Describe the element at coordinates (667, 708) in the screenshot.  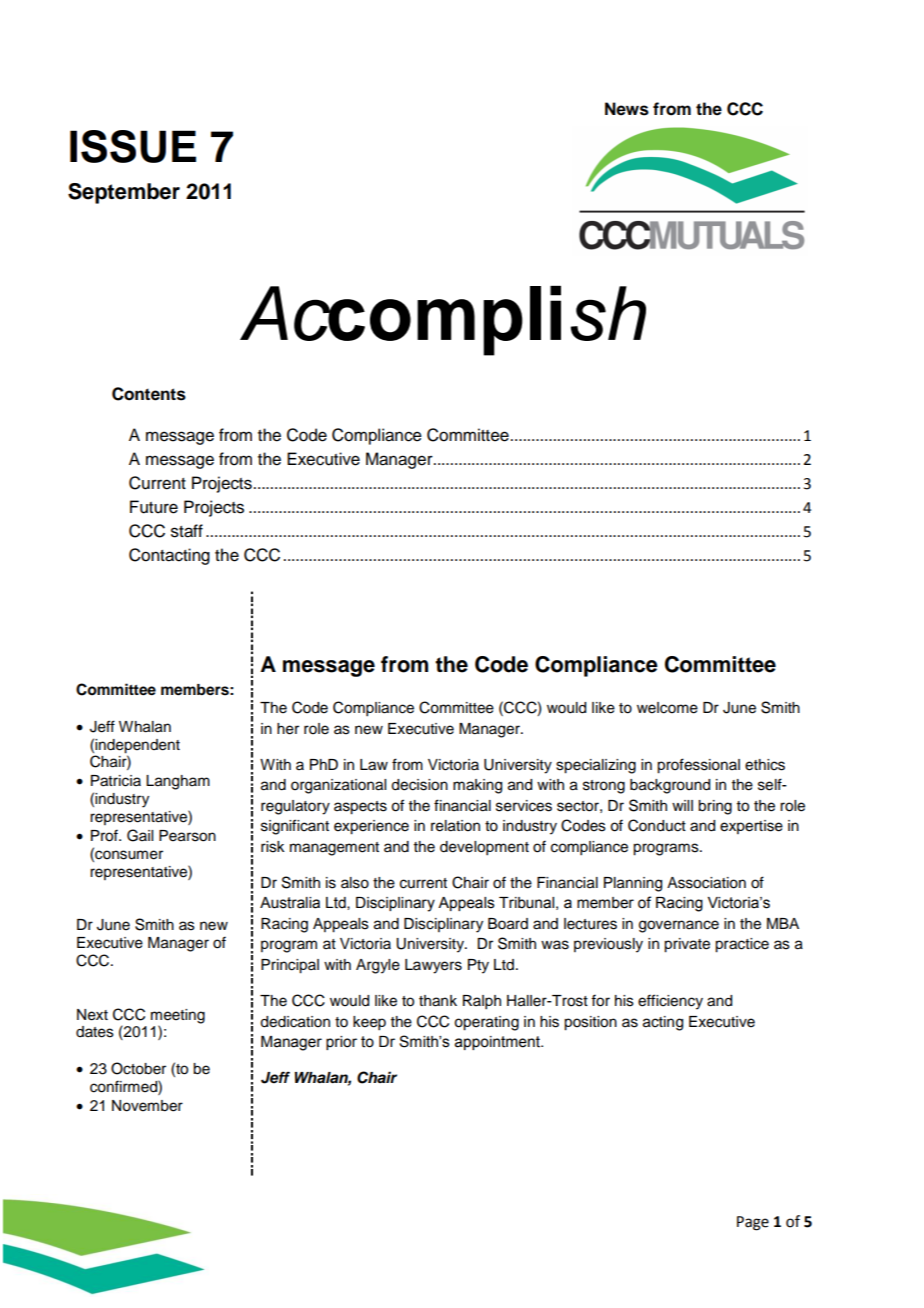
I see `welcome` at that location.
